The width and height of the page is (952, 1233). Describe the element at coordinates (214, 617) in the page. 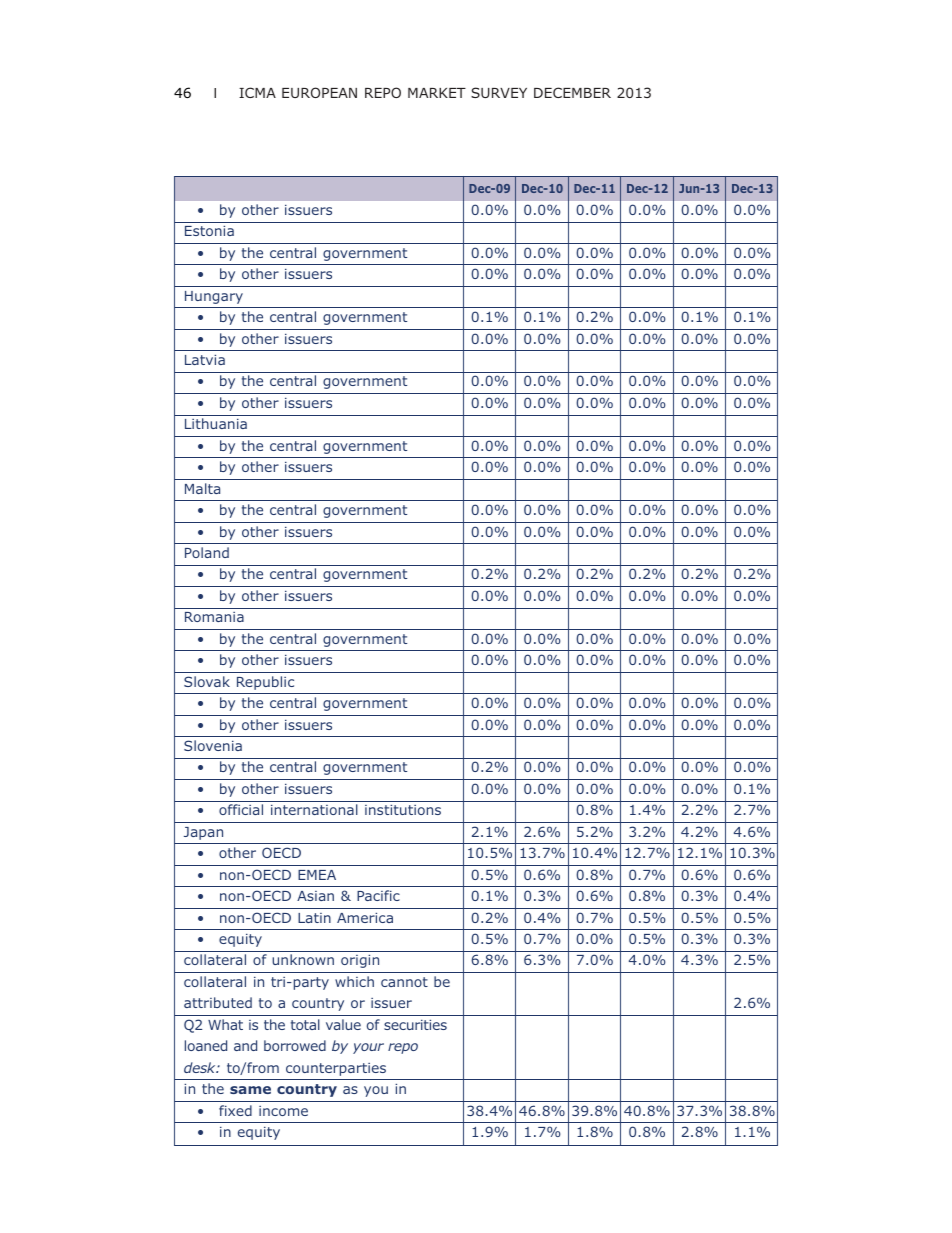

I see `Romania` at that location.
